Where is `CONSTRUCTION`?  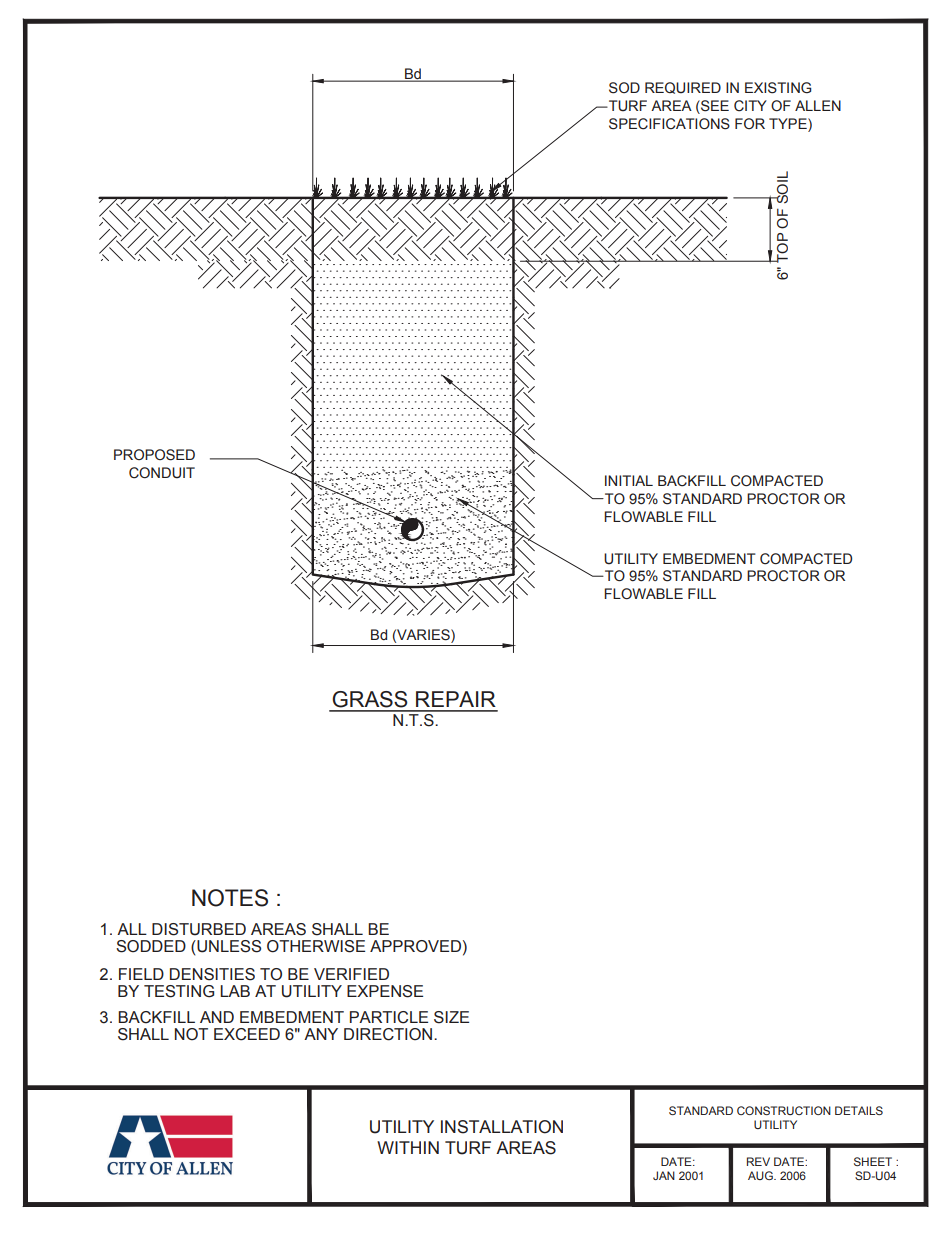
CONSTRUCTION is located at coordinates (784, 1110).
